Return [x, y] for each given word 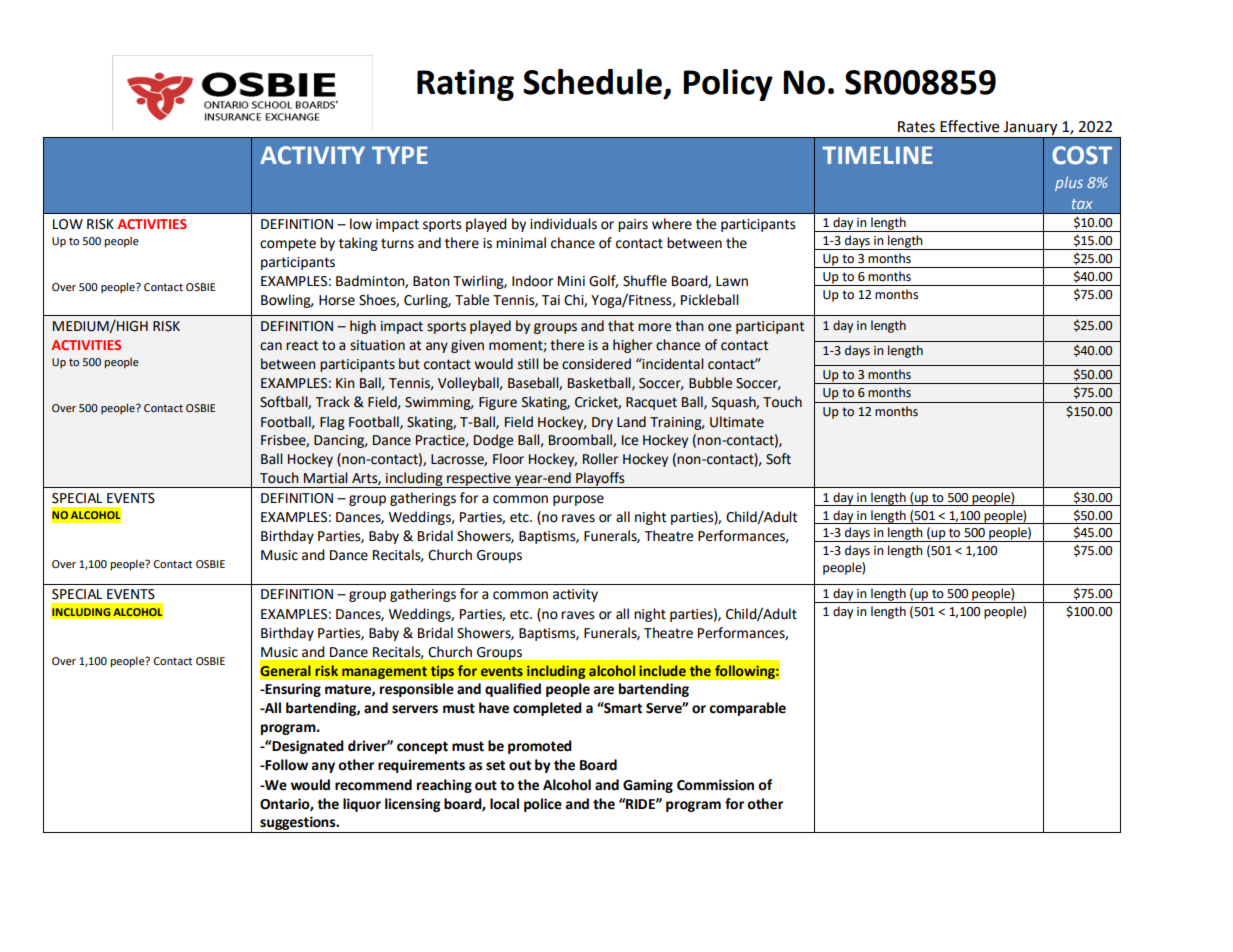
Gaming [648, 786]
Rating [465, 85]
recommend [373, 785]
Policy [728, 85]
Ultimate [737, 422]
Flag [332, 423]
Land [631, 422]
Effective [969, 126]
